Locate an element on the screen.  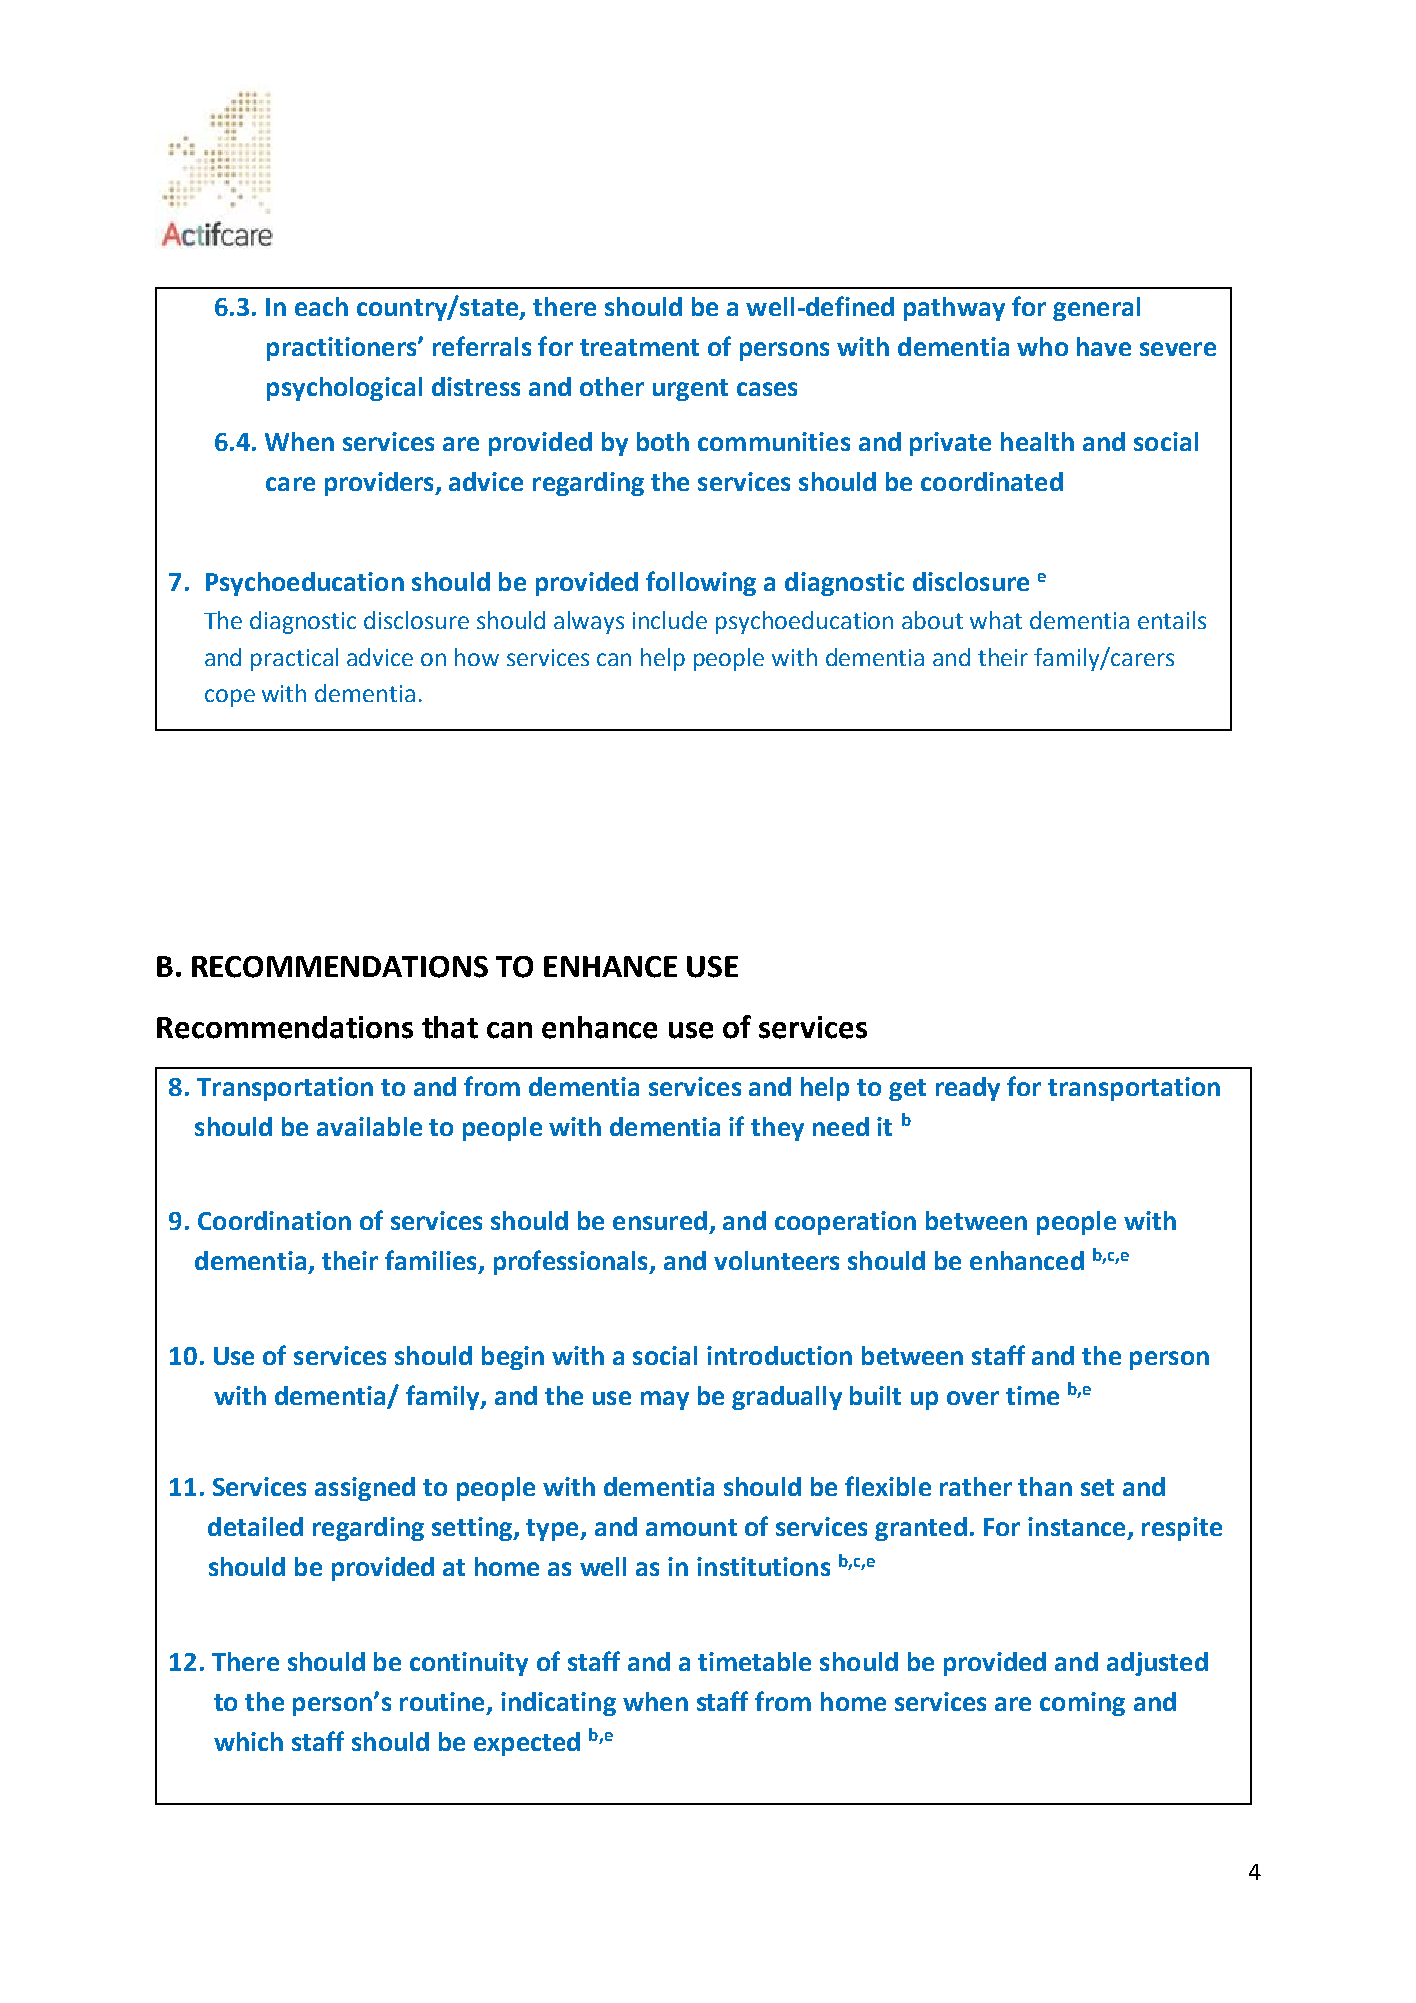
families is located at coordinates (430, 1260).
